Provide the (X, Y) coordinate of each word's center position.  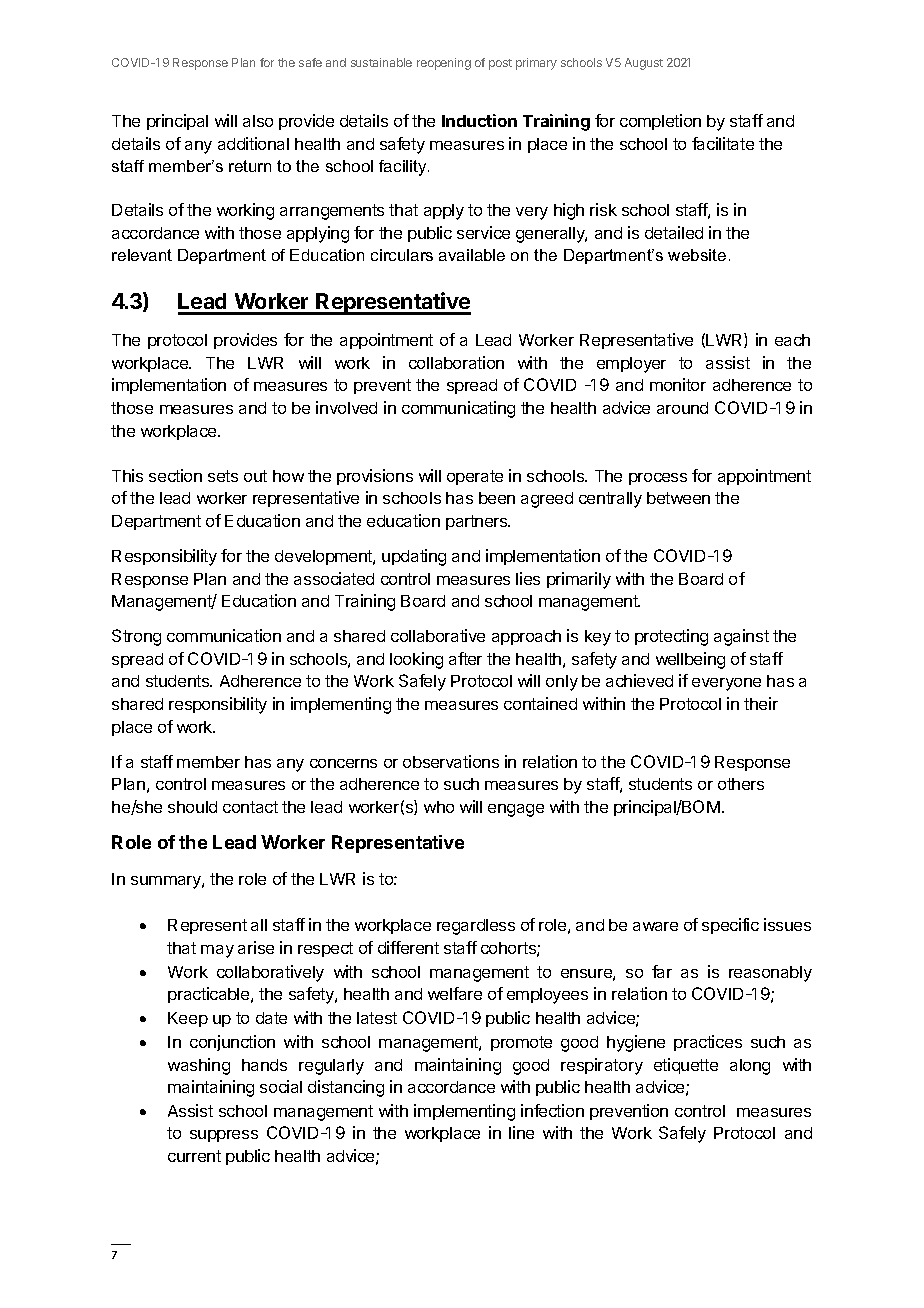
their (761, 703)
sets (223, 476)
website (697, 255)
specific (730, 926)
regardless (476, 927)
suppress (224, 1136)
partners (478, 522)
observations (451, 761)
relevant (142, 255)
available (472, 255)
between (678, 498)
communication (224, 635)
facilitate (723, 143)
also (258, 121)
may (217, 951)
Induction (479, 120)
